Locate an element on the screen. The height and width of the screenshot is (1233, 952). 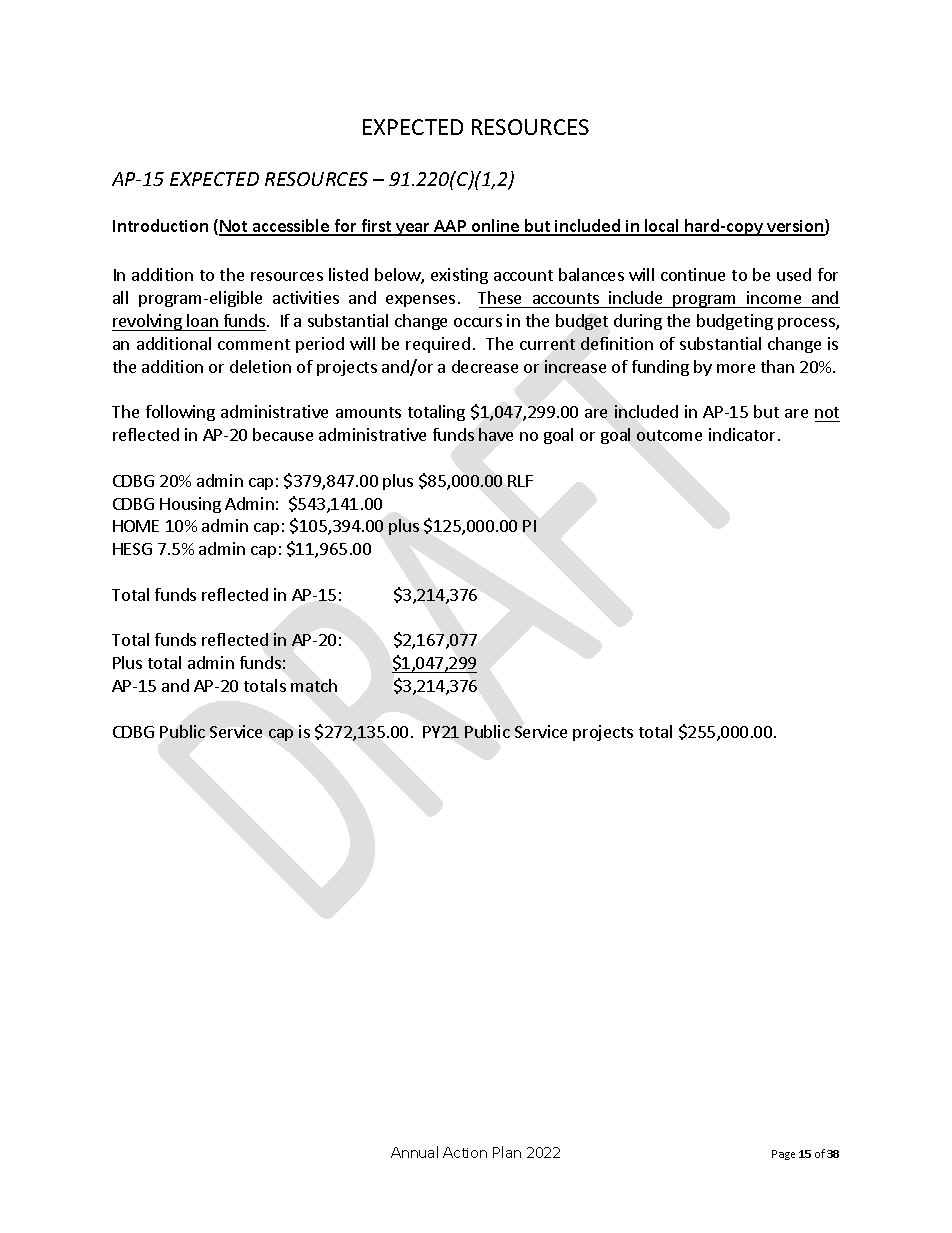
Plan is located at coordinates (507, 1152).
